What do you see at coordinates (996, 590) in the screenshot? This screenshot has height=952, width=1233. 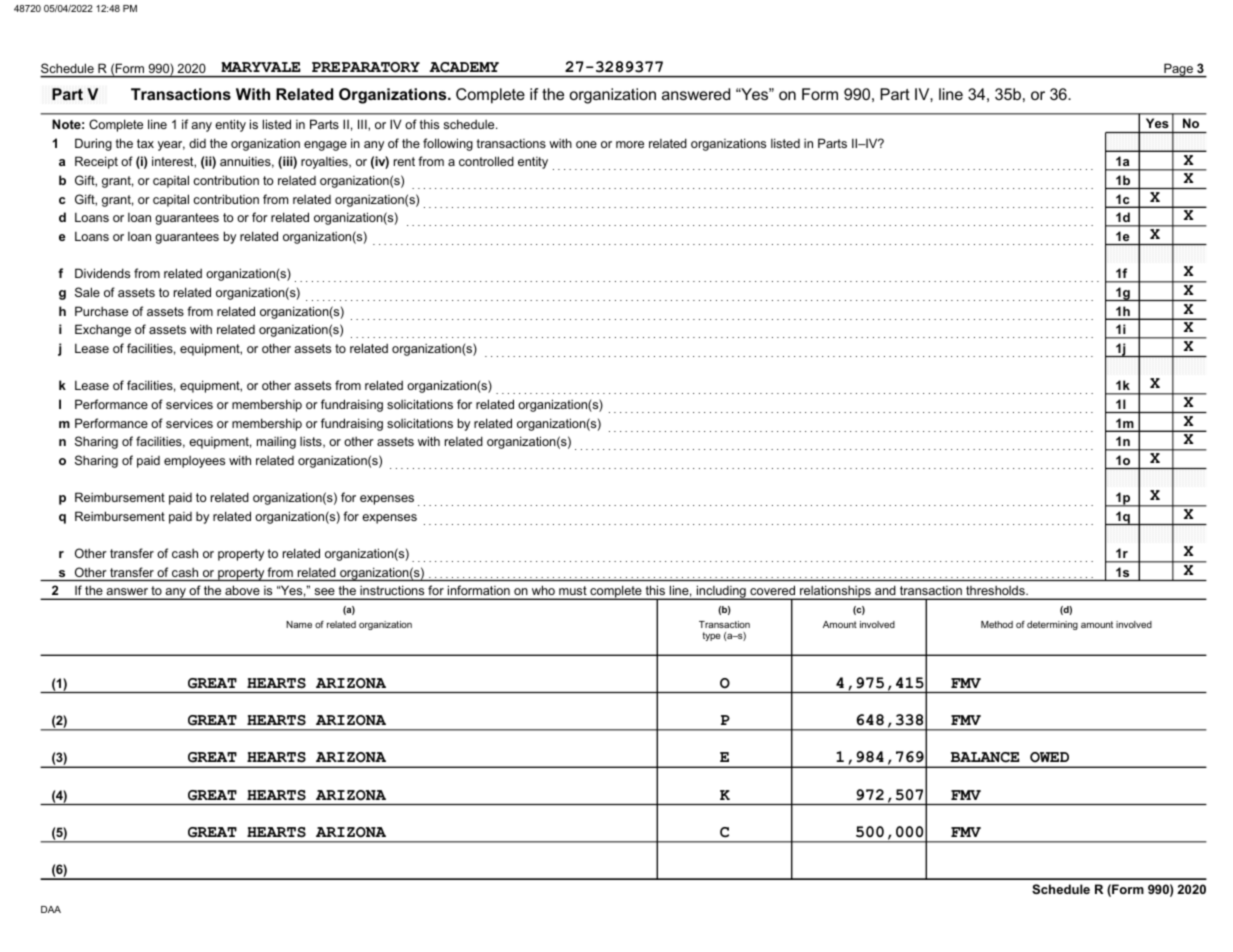 I see `thresholds` at bounding box center [996, 590].
